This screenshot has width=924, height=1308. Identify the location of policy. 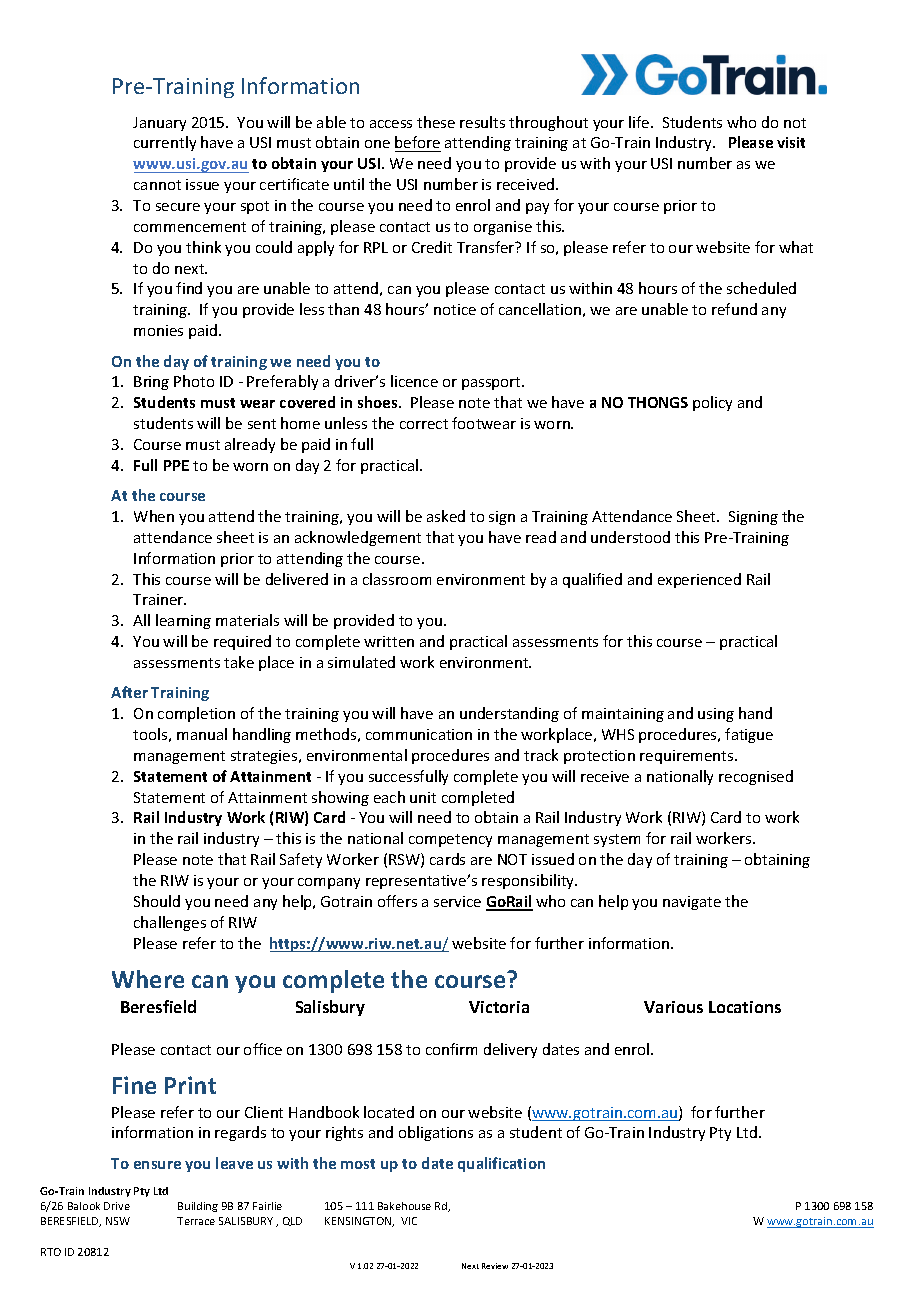
(712, 403).
